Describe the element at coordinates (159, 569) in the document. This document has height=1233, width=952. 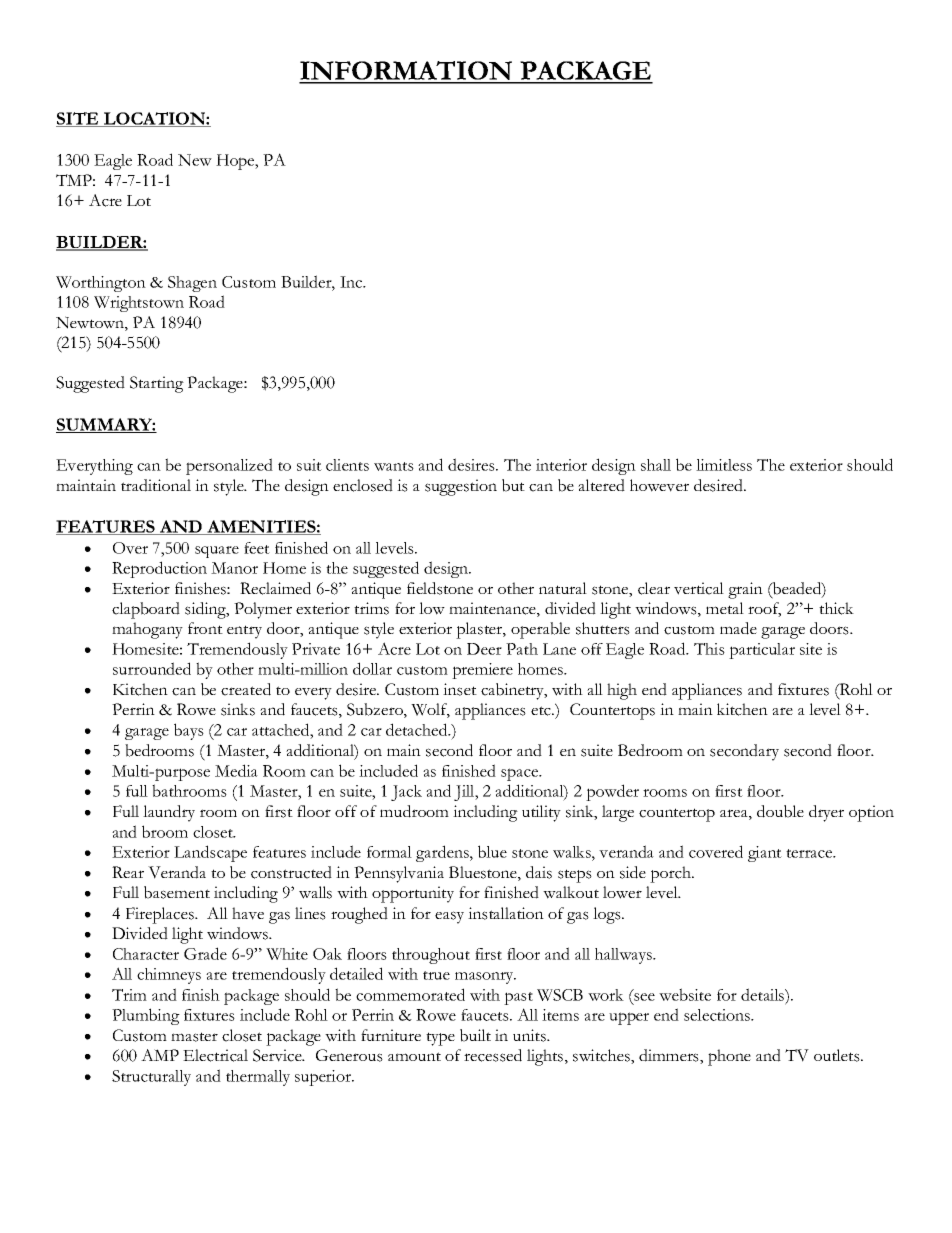
I see `Reproduction` at that location.
